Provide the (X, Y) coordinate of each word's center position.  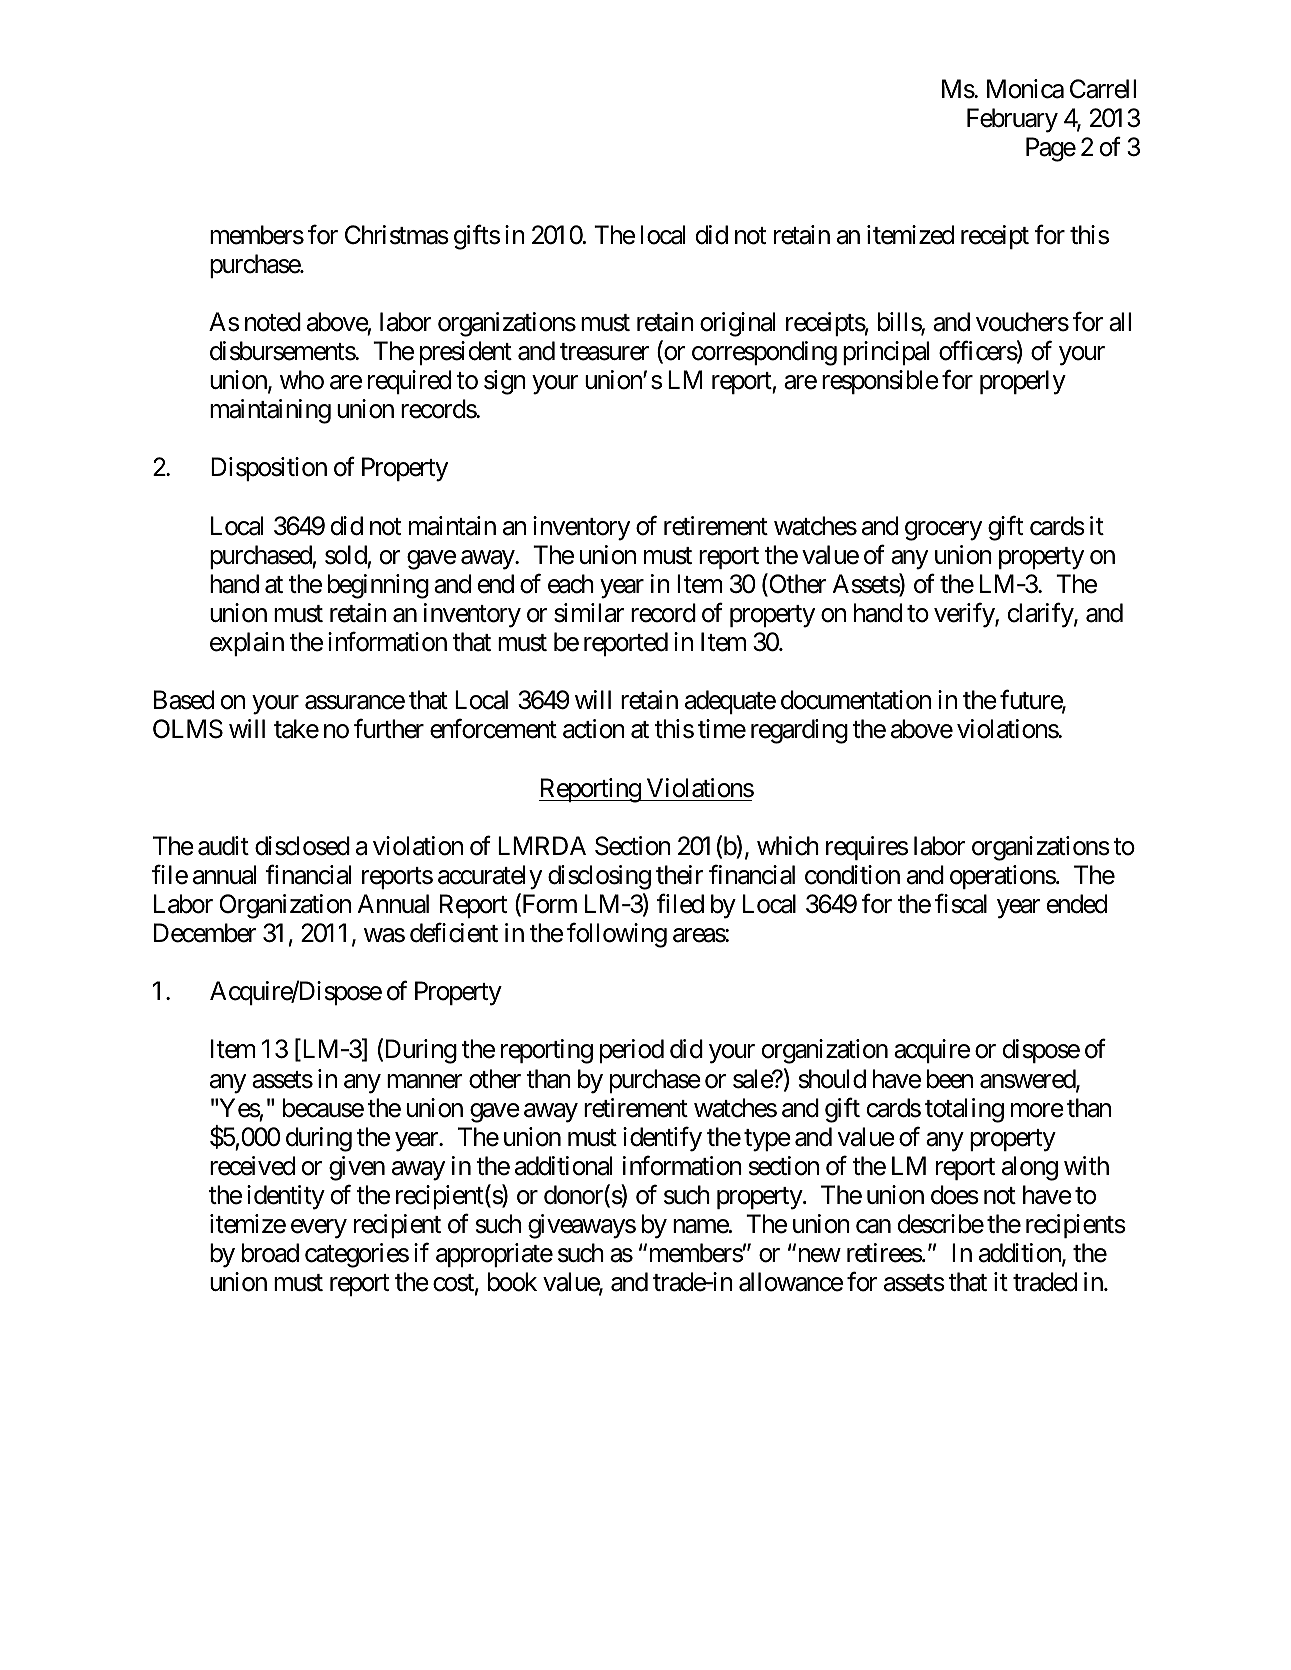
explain (247, 644)
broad (270, 1253)
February (1012, 120)
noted (273, 322)
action (594, 729)
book (512, 1282)
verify (965, 615)
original (737, 324)
